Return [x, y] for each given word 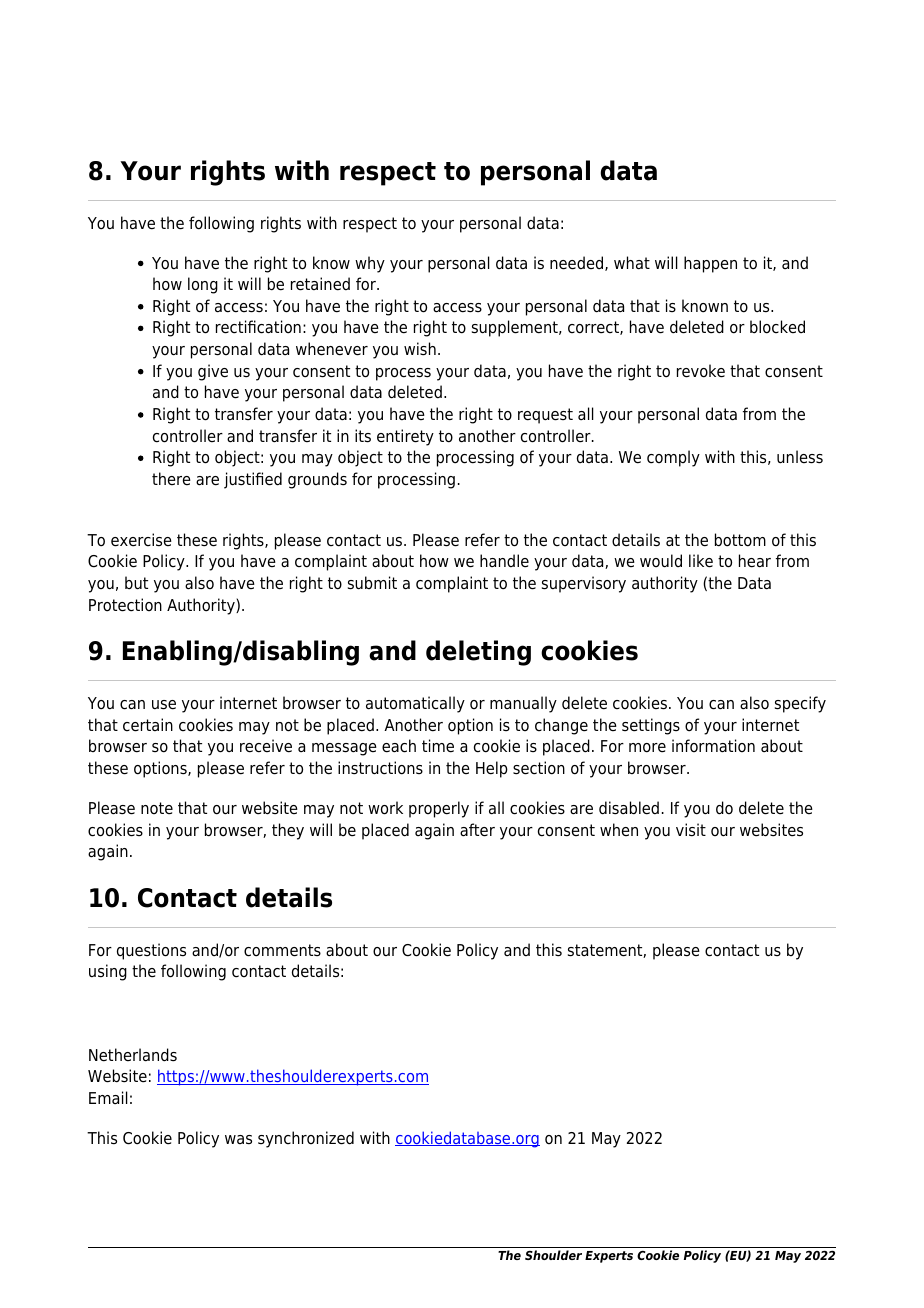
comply [673, 458]
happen [710, 264]
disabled [629, 808]
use [164, 705]
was [238, 1140]
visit [691, 830]
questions [151, 951]
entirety [405, 437]
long [203, 285]
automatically [415, 704]
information [713, 746]
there [171, 479]
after [477, 830]
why [370, 264]
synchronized [306, 1139]
